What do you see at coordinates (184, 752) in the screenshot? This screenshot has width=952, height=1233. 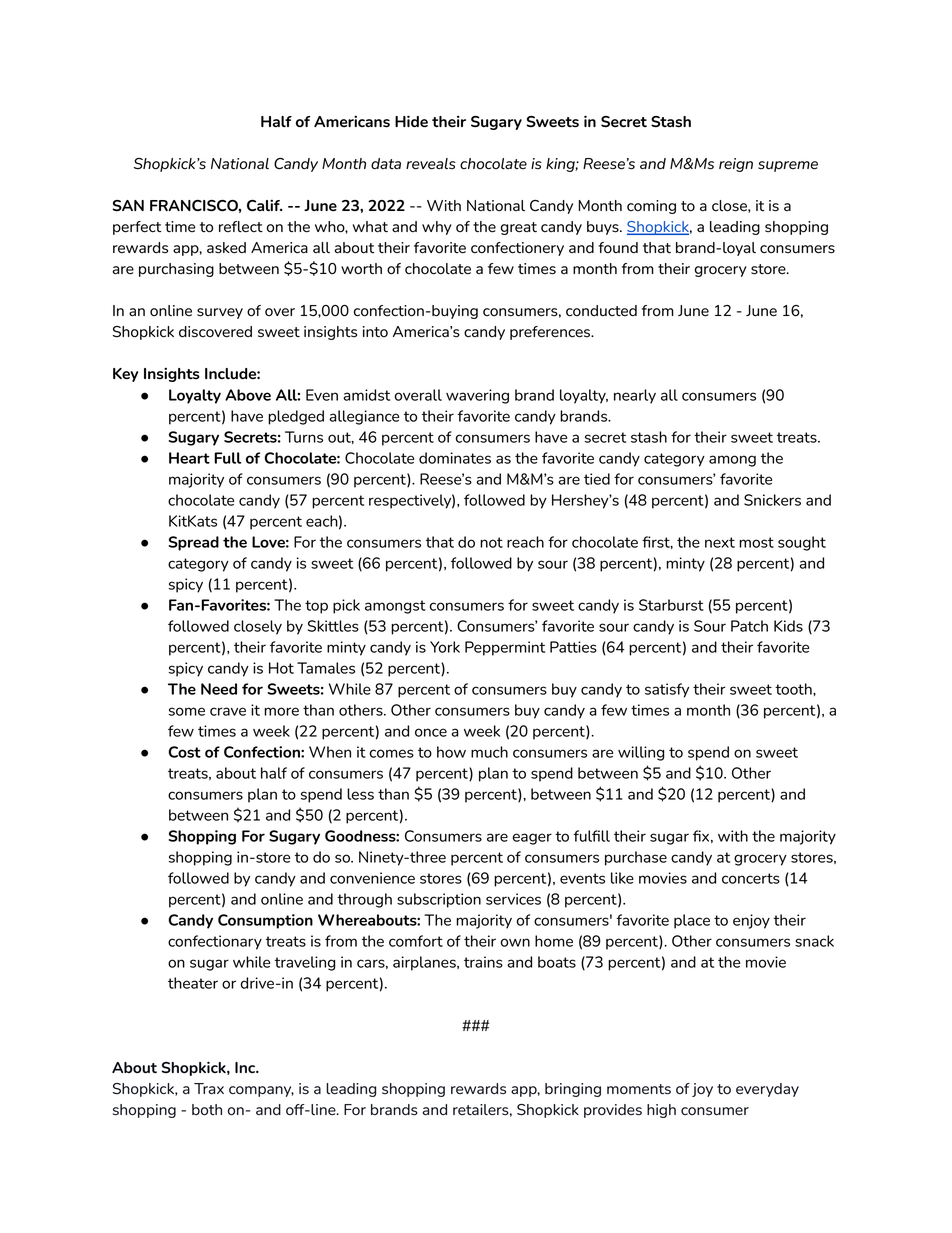 I see `Cost` at bounding box center [184, 752].
